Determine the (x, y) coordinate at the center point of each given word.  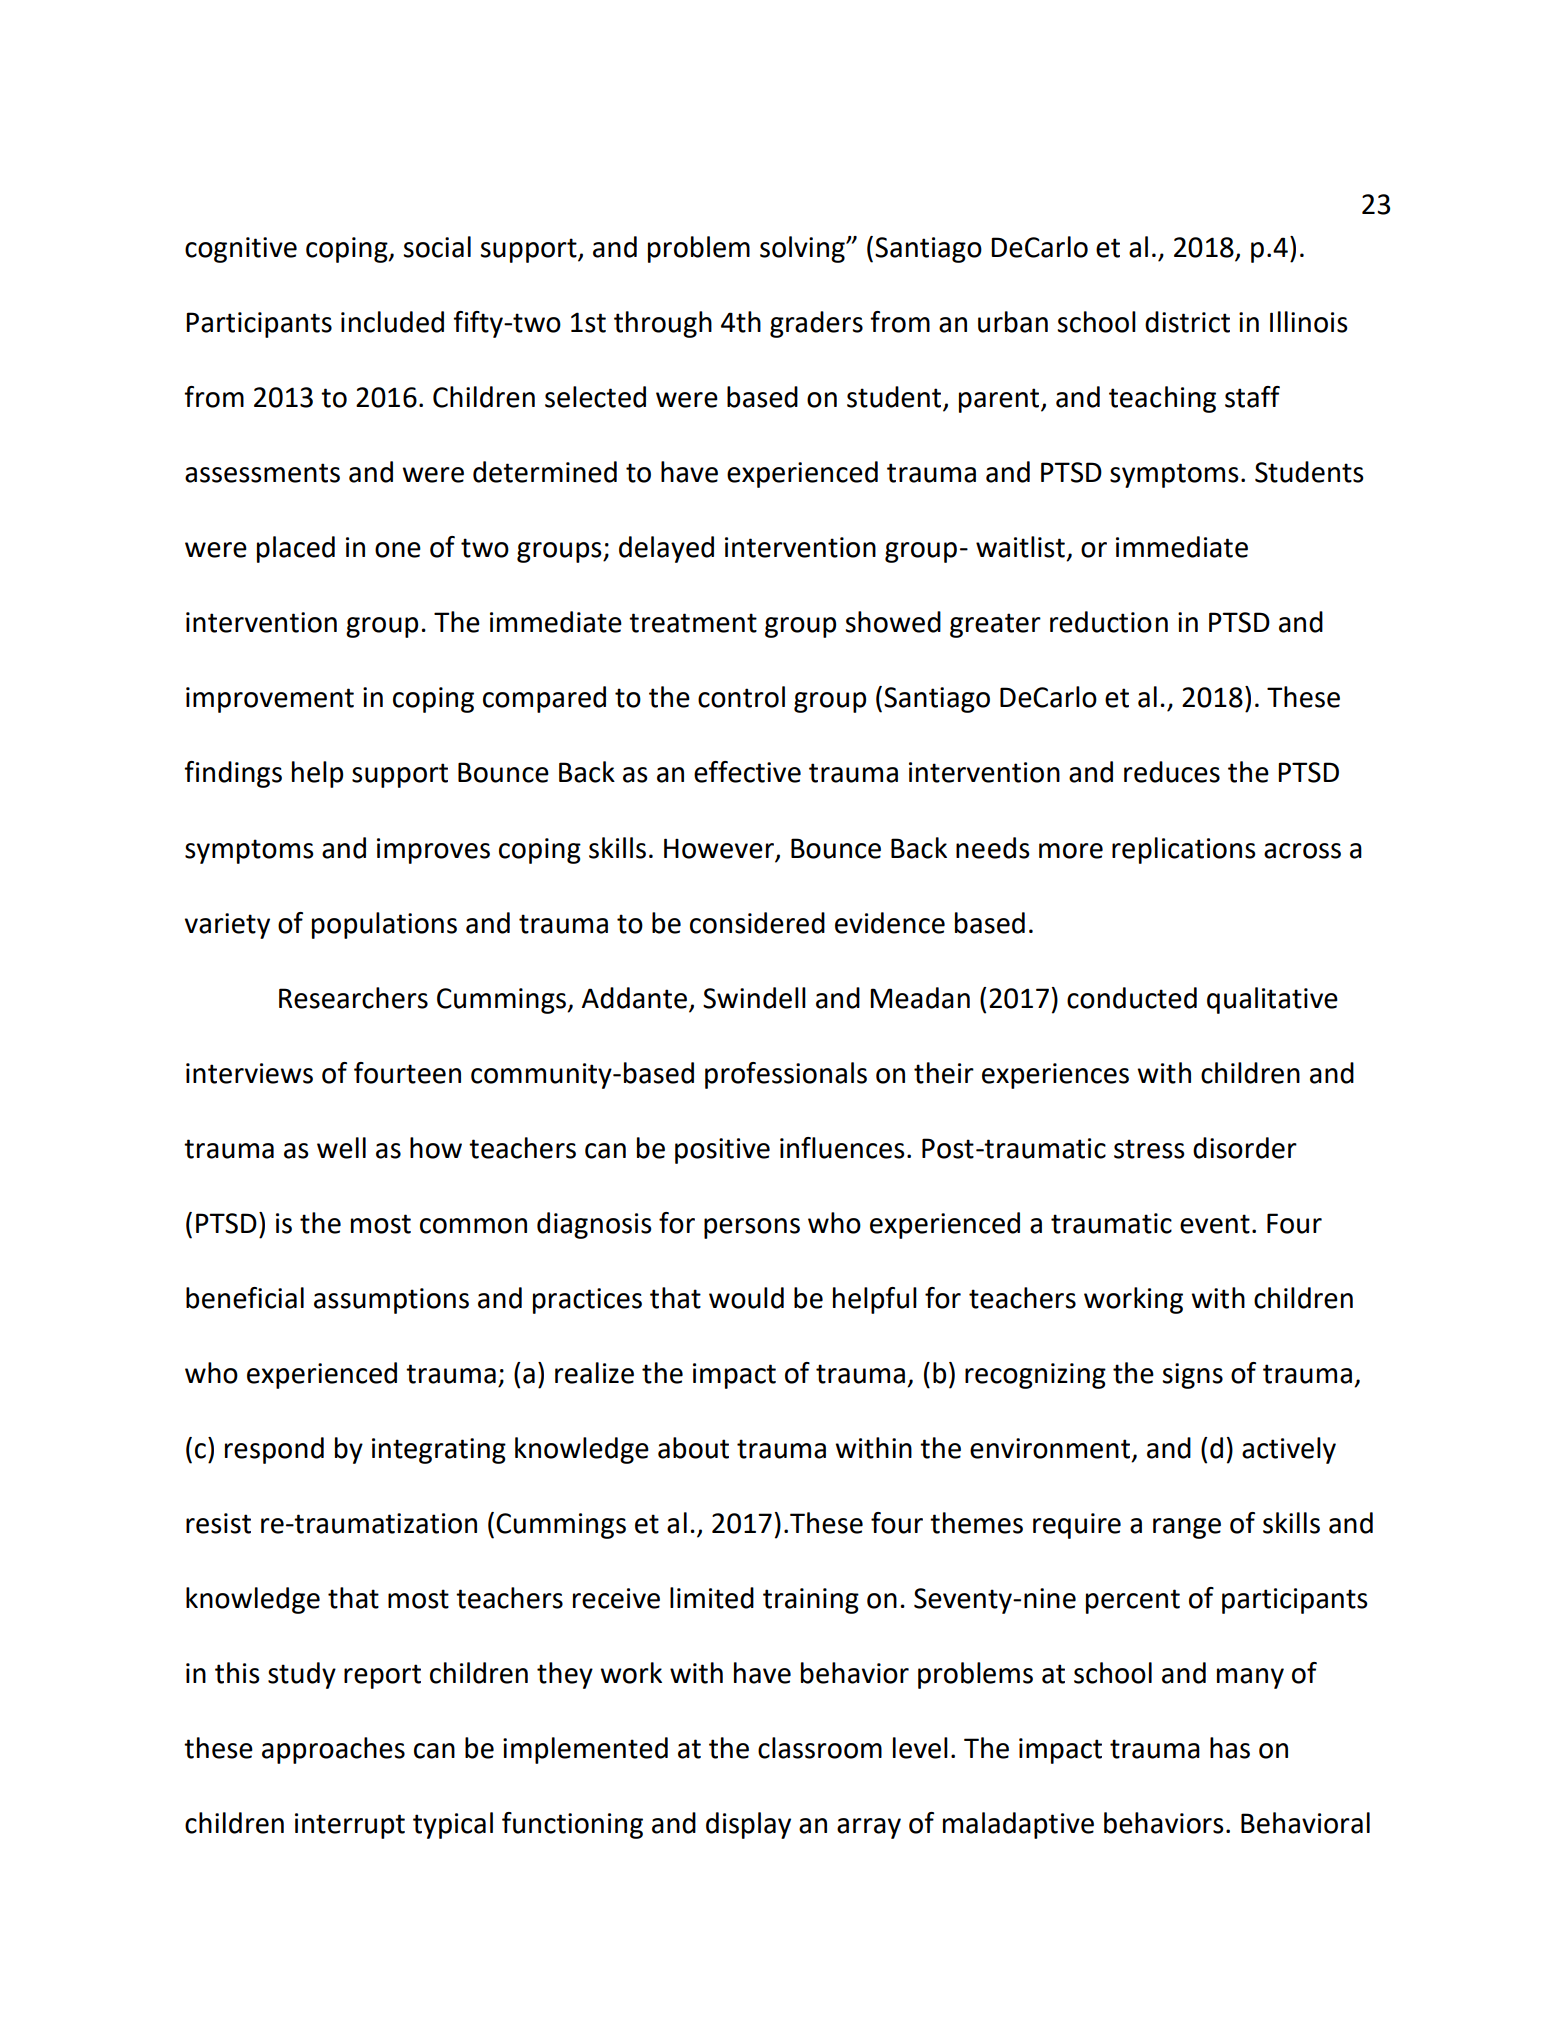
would (746, 1298)
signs (1192, 1376)
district (1187, 322)
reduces (1172, 772)
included (392, 322)
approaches (333, 1750)
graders (816, 324)
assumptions (391, 1301)
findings (233, 774)
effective (747, 772)
